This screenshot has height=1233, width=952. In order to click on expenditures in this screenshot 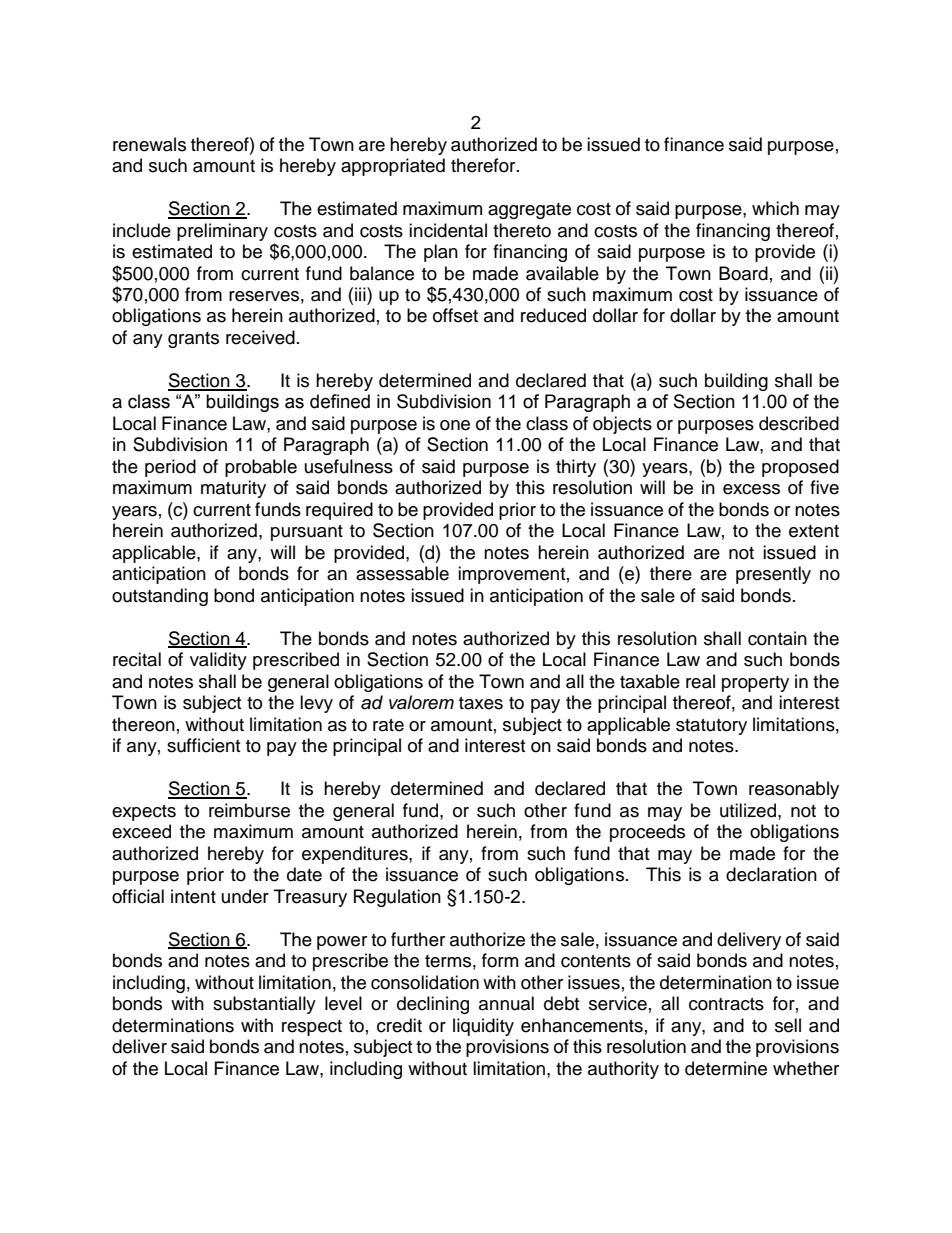, I will do `click(356, 855)`.
